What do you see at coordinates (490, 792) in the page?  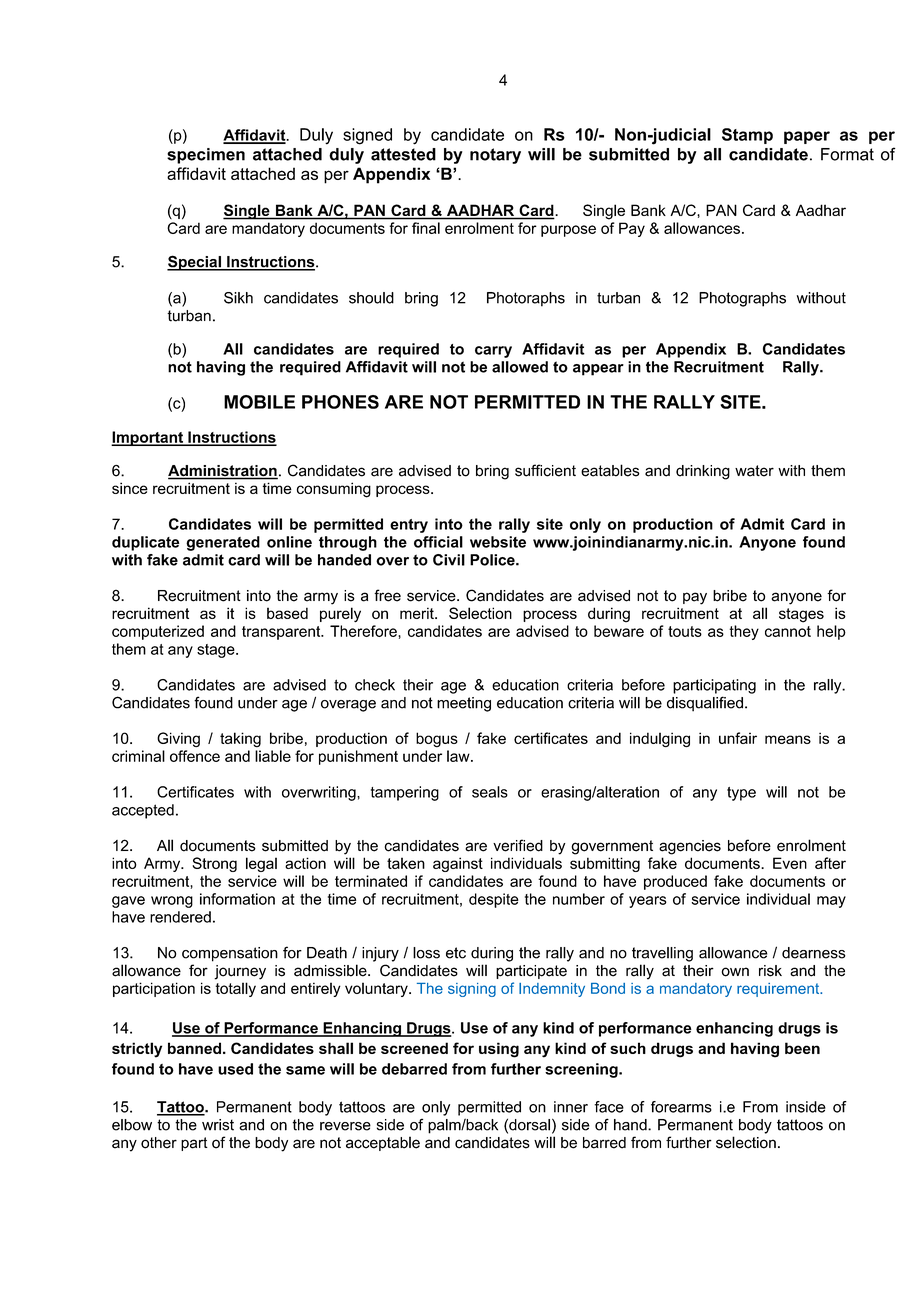 I see `seals` at bounding box center [490, 792].
